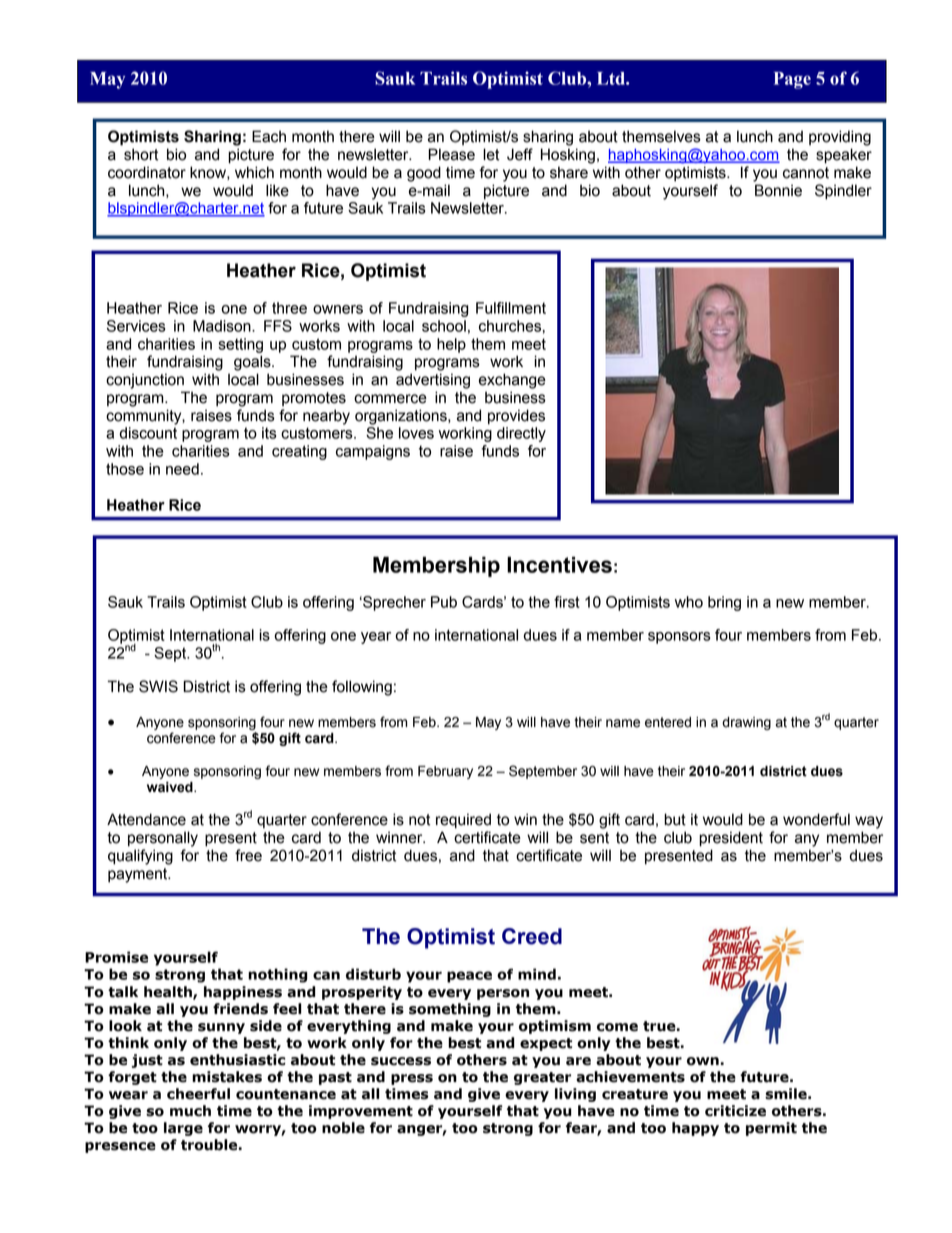 The image size is (952, 1233). What do you see at coordinates (190, 1111) in the image?
I see `much` at bounding box center [190, 1111].
